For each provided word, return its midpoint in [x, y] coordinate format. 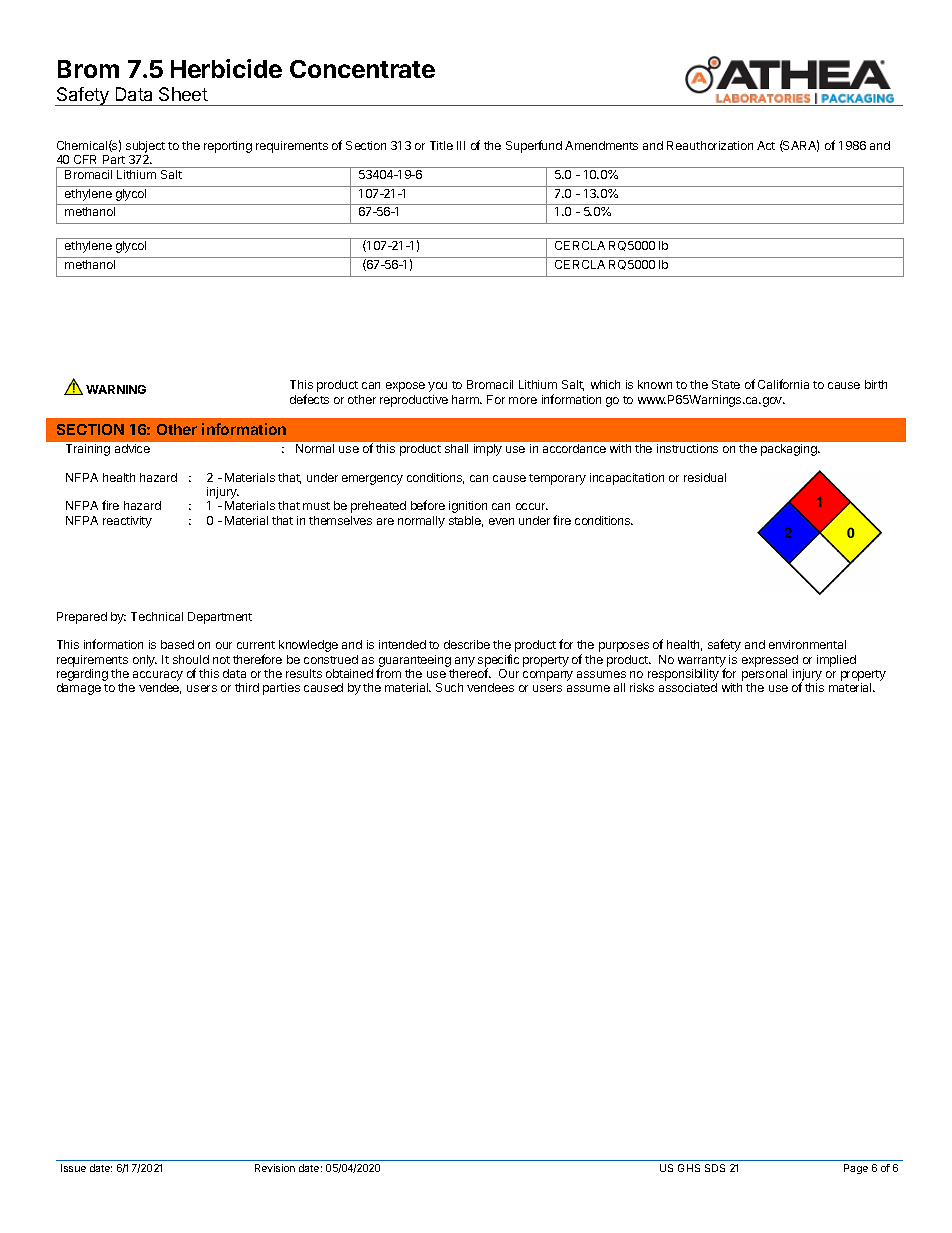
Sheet [183, 94]
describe [467, 644]
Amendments [601, 145]
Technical [157, 616]
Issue [73, 1168]
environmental [807, 644]
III [461, 145]
